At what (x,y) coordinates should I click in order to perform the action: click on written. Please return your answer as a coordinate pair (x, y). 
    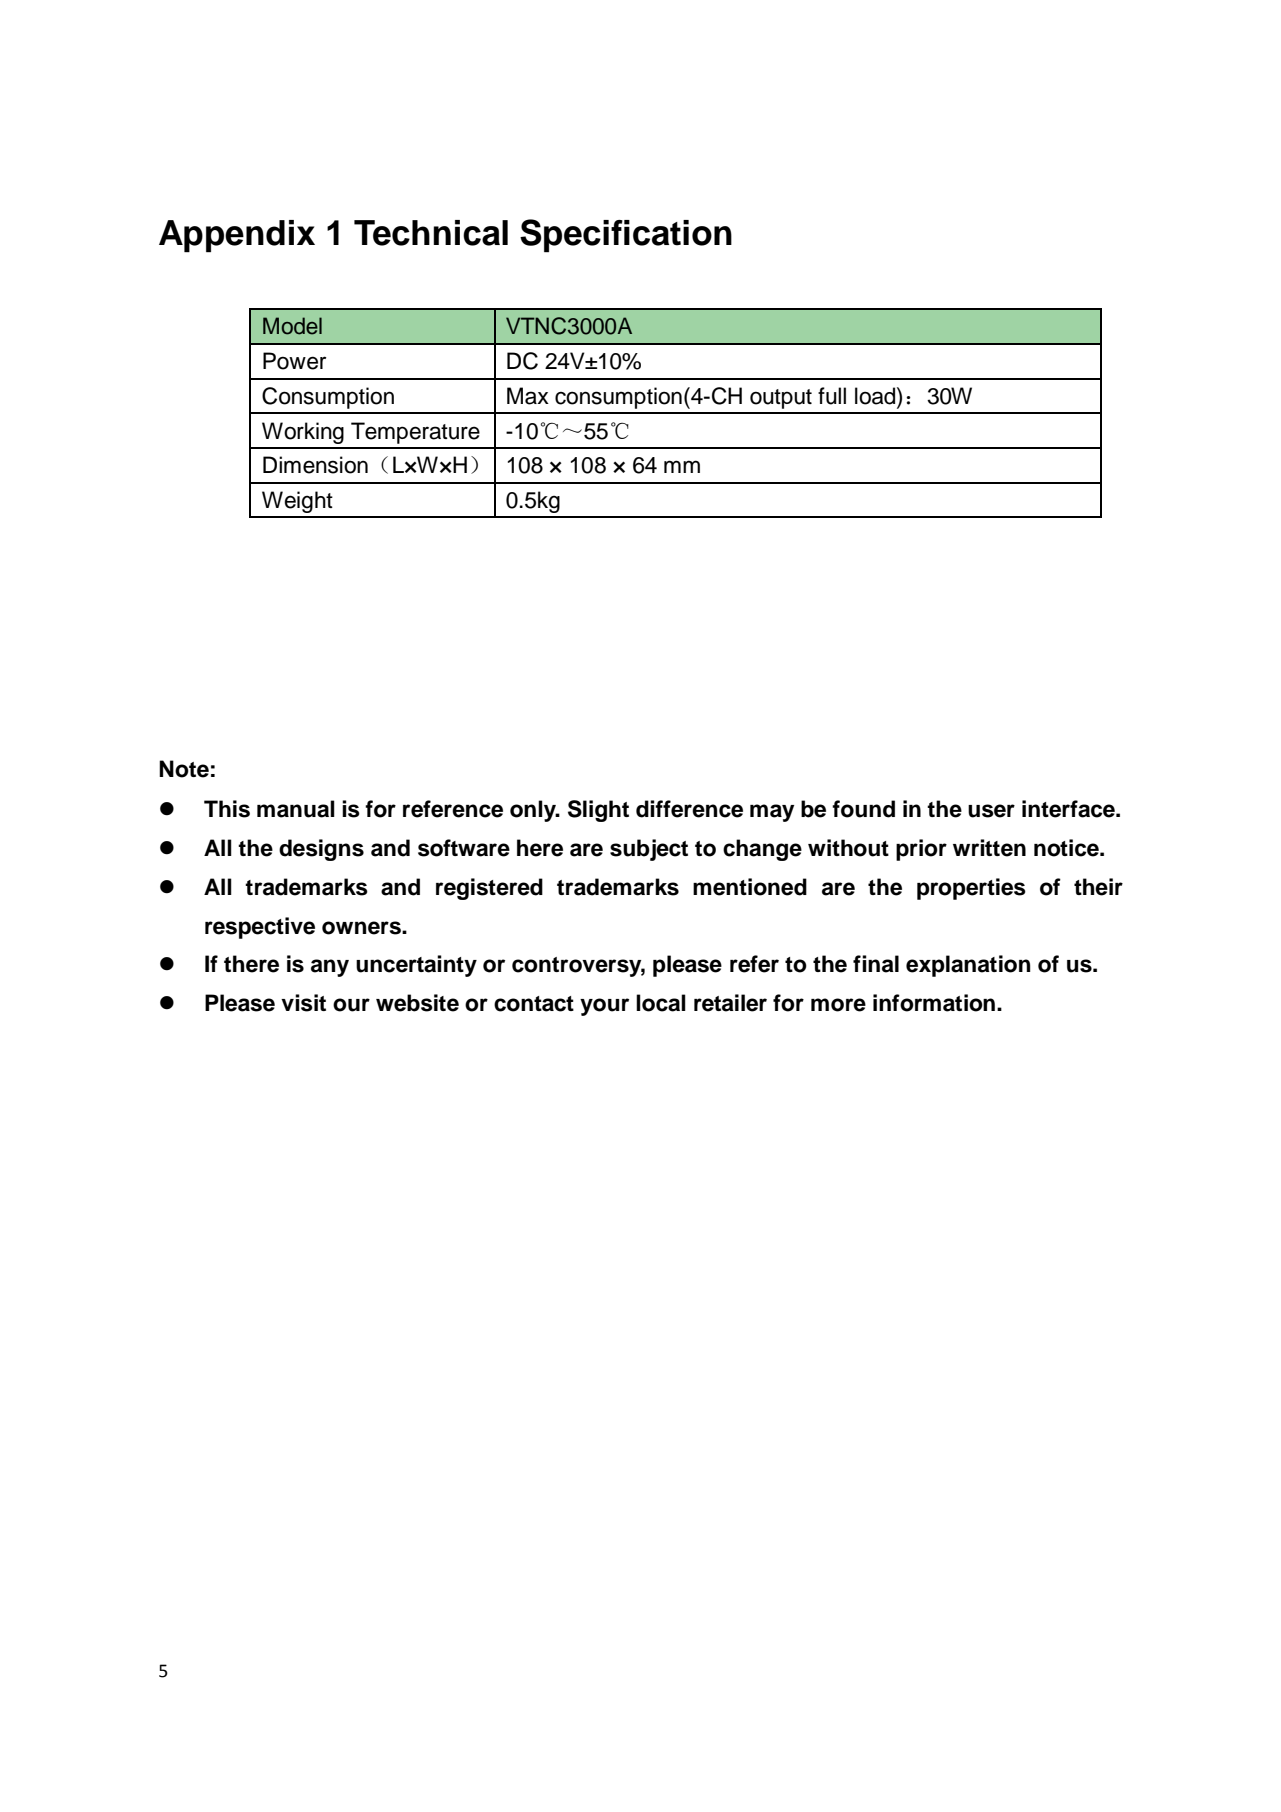
    Looking at the image, I should click on (989, 848).
